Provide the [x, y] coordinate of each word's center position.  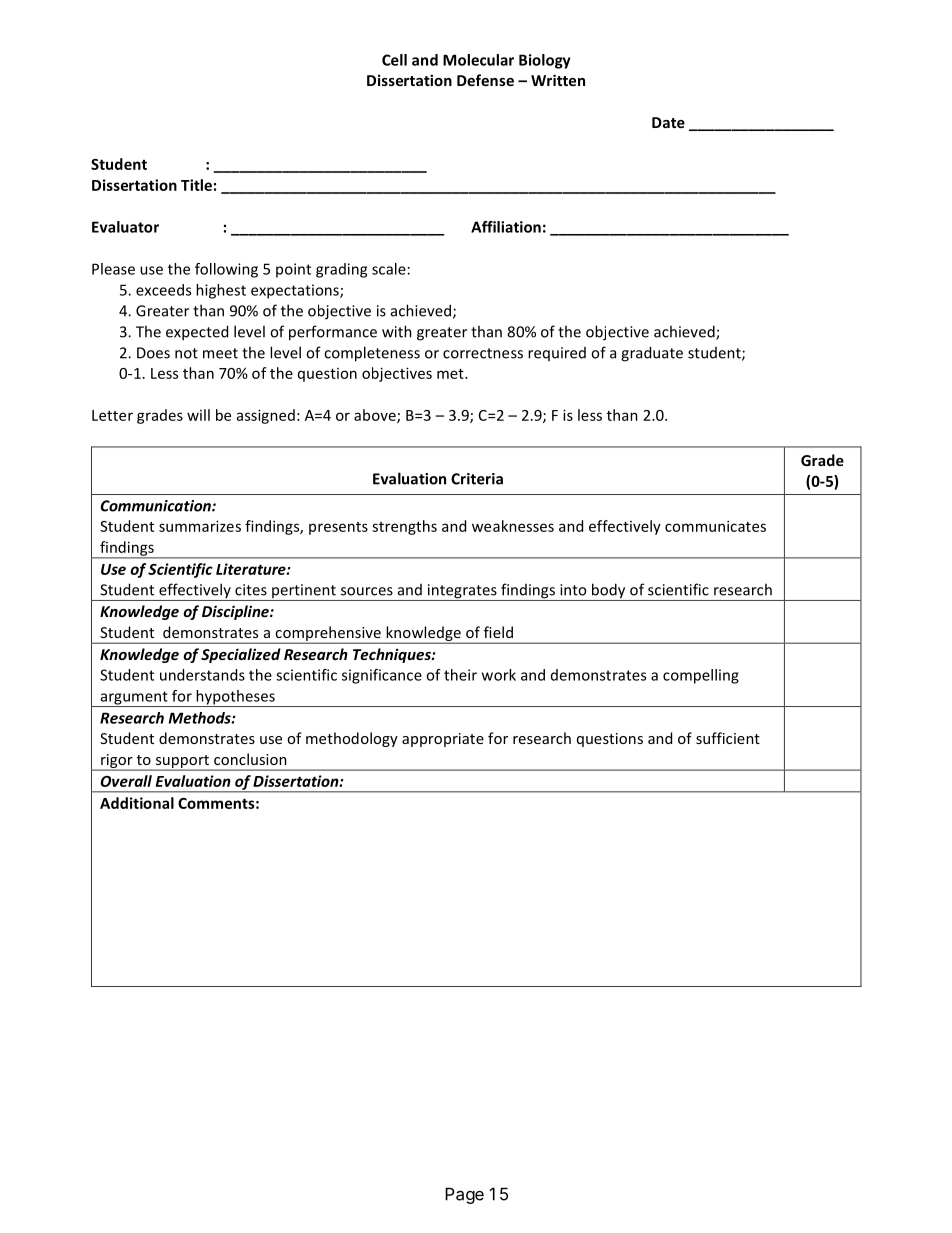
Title [196, 185]
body [609, 592]
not [186, 353]
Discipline [236, 612]
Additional [137, 803]
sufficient [728, 738]
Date [668, 122]
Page [464, 1195]
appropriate [443, 740]
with [397, 331]
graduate [652, 354]
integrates [462, 592]
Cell [394, 60]
